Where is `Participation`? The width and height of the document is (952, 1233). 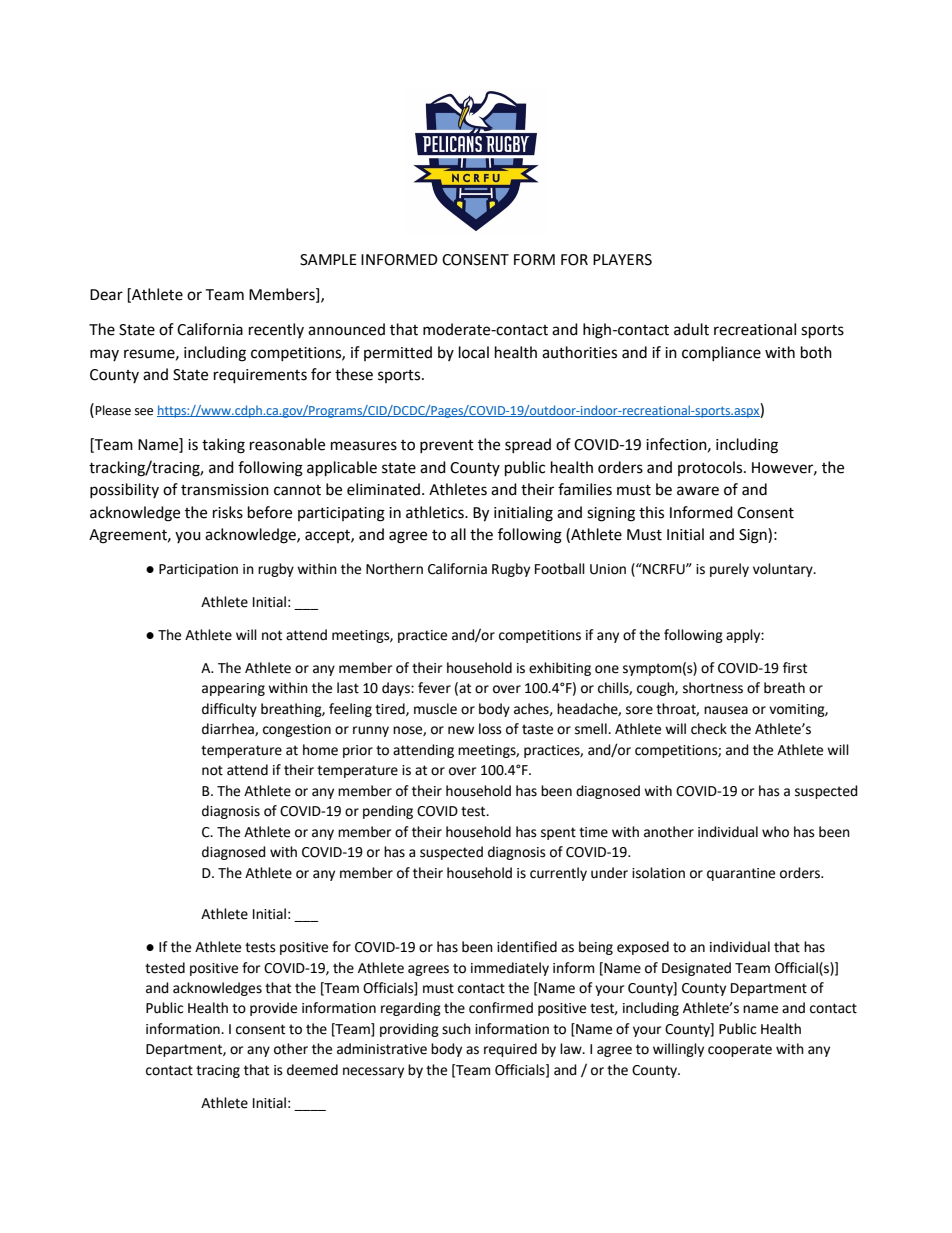 Participation is located at coordinates (198, 570).
